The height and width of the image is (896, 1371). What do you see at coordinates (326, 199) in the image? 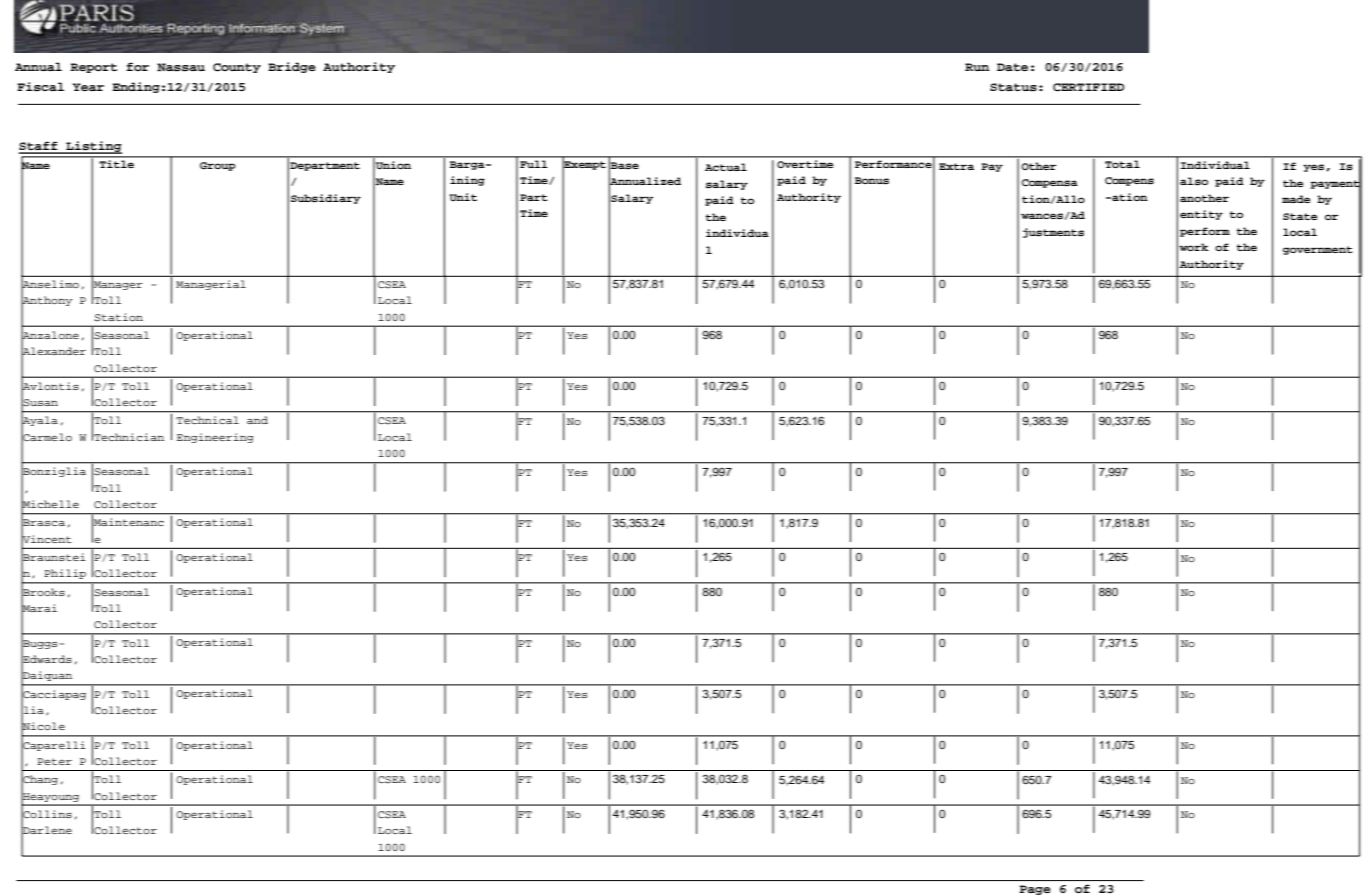
I see `Subsidiary` at bounding box center [326, 199].
